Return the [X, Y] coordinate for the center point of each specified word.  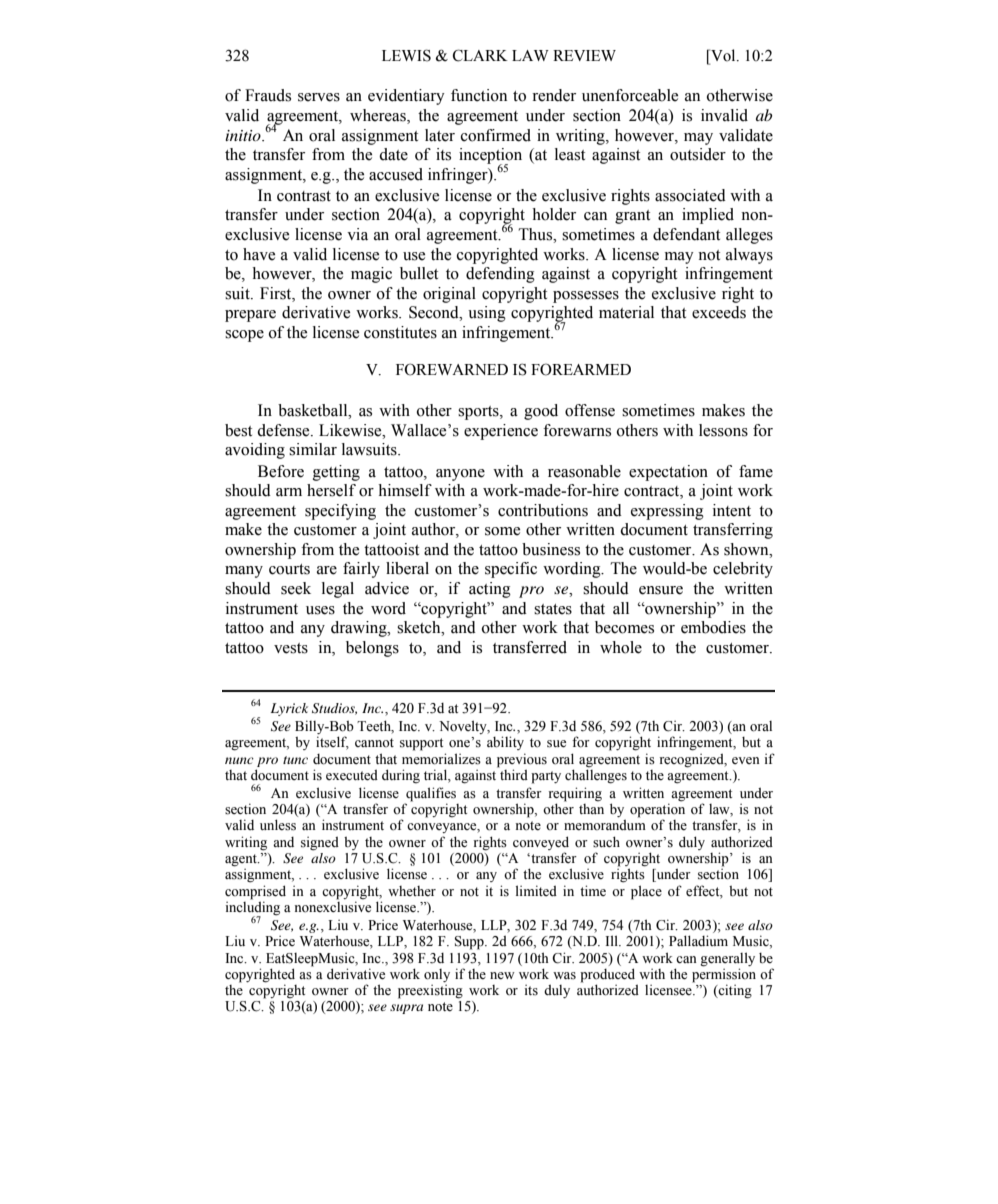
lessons [723, 430]
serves [319, 97]
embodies [713, 627]
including [253, 908]
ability [505, 743]
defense [284, 430]
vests [291, 648]
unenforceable [630, 95]
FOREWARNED [452, 369]
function [479, 95]
